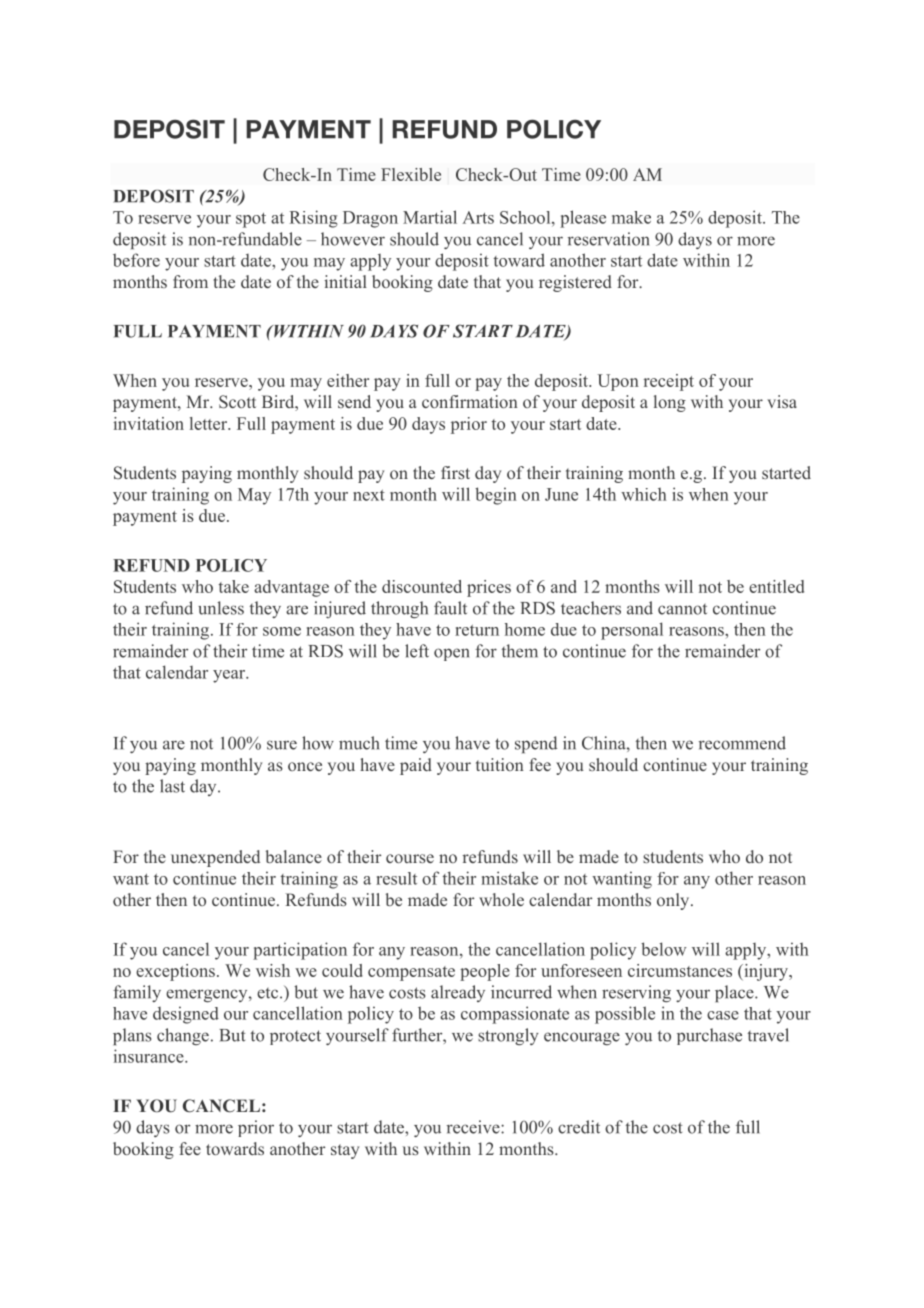  What do you see at coordinates (172, 786) in the screenshot?
I see `last` at bounding box center [172, 786].
